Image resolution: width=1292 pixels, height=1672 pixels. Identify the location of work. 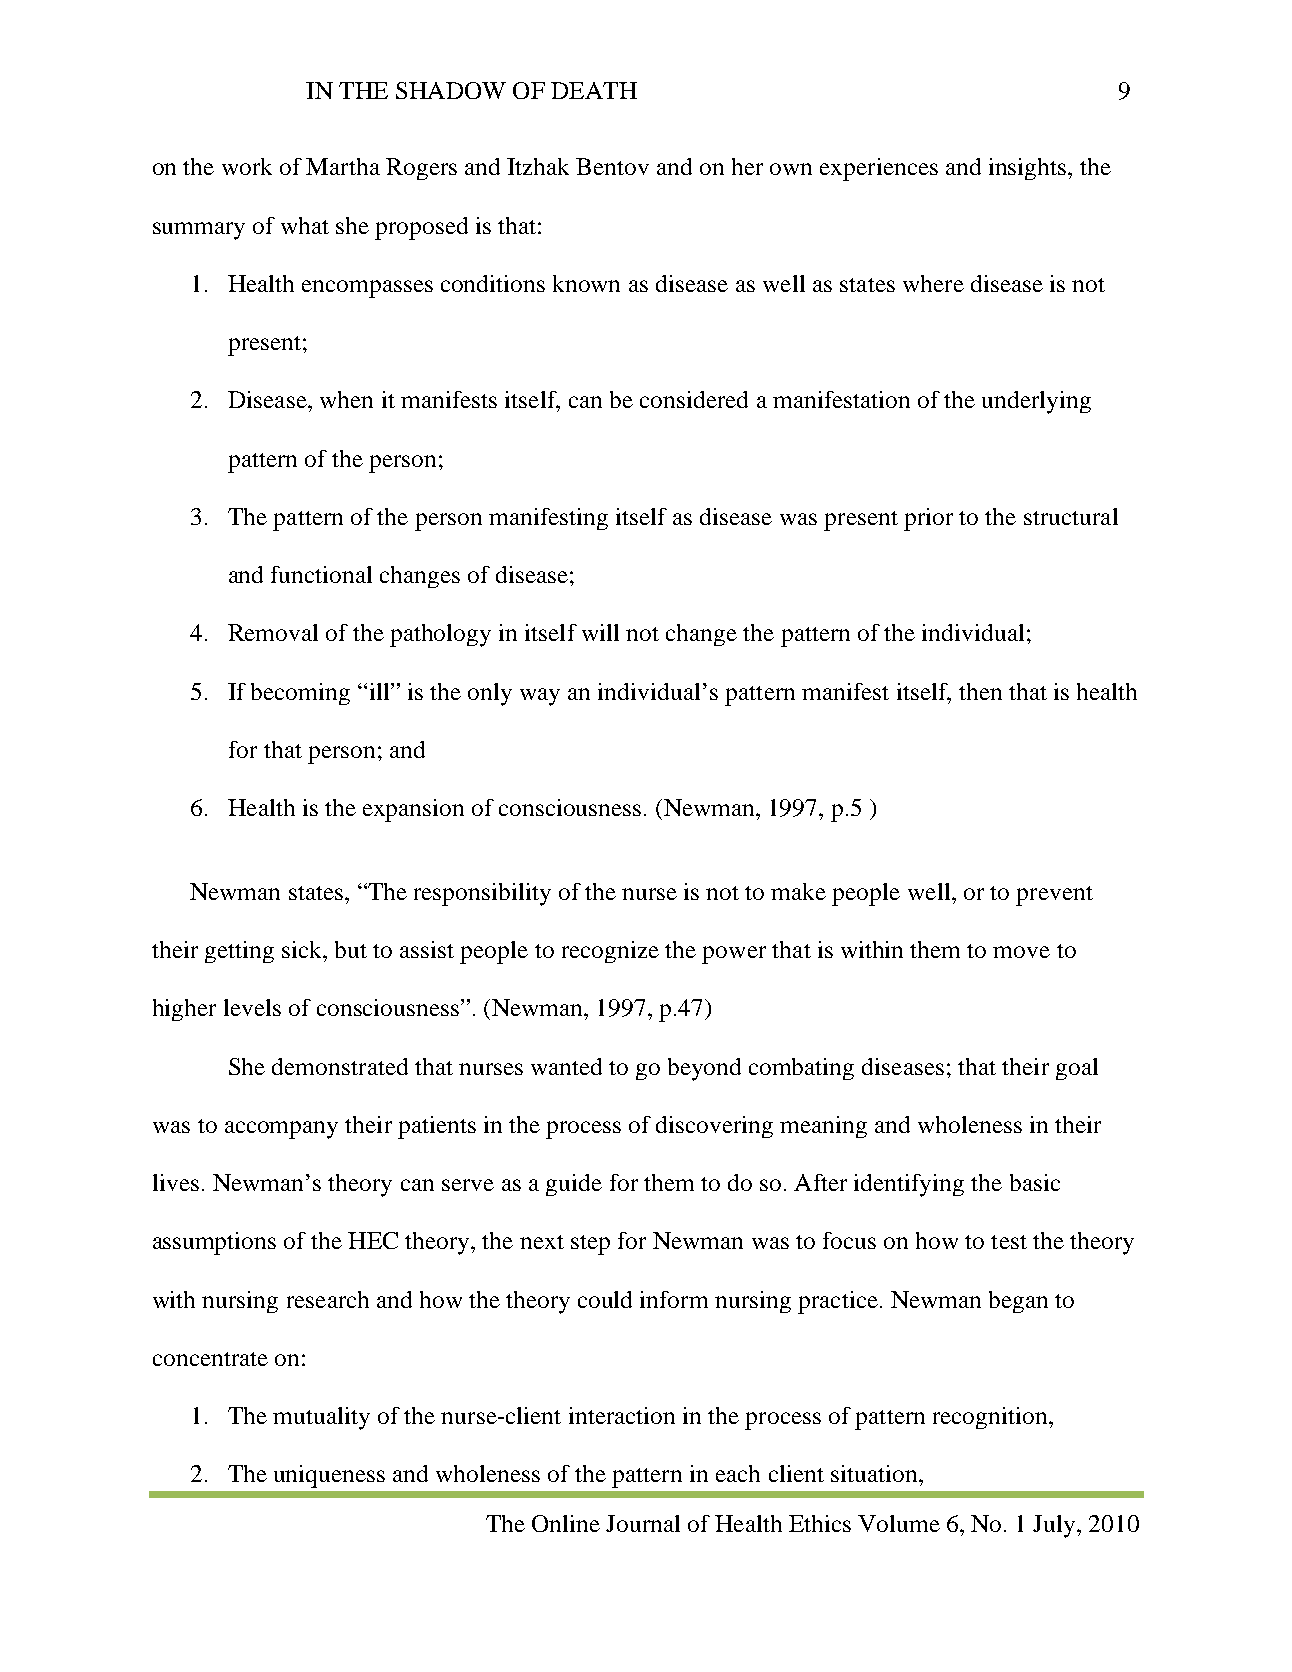
(247, 166).
